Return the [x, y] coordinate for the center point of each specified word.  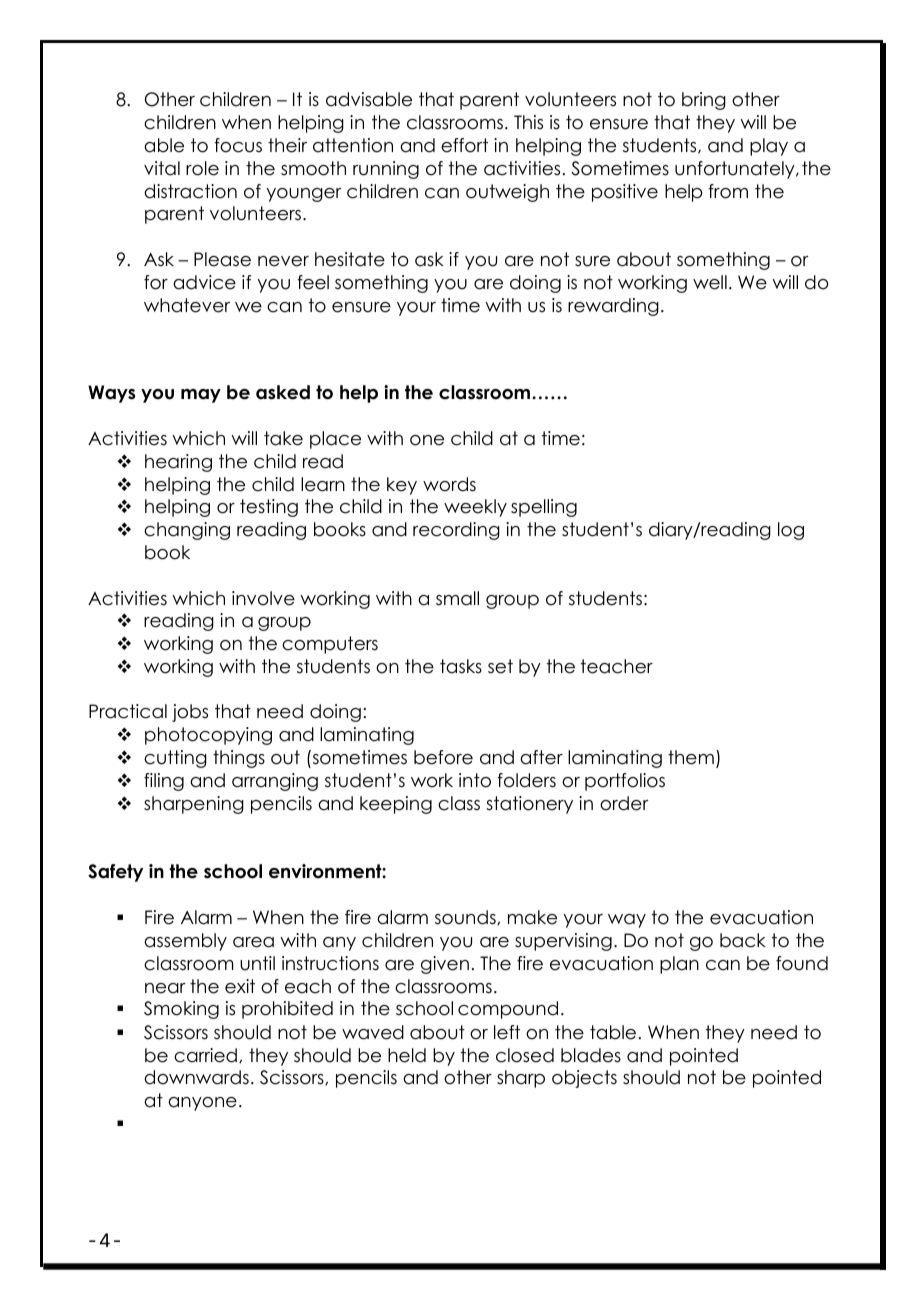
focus [238, 145]
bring [704, 101]
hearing [178, 463]
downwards [196, 1077]
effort [464, 145]
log [791, 531]
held [407, 1055]
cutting [175, 759]
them [691, 757]
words [449, 484]
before [443, 757]
